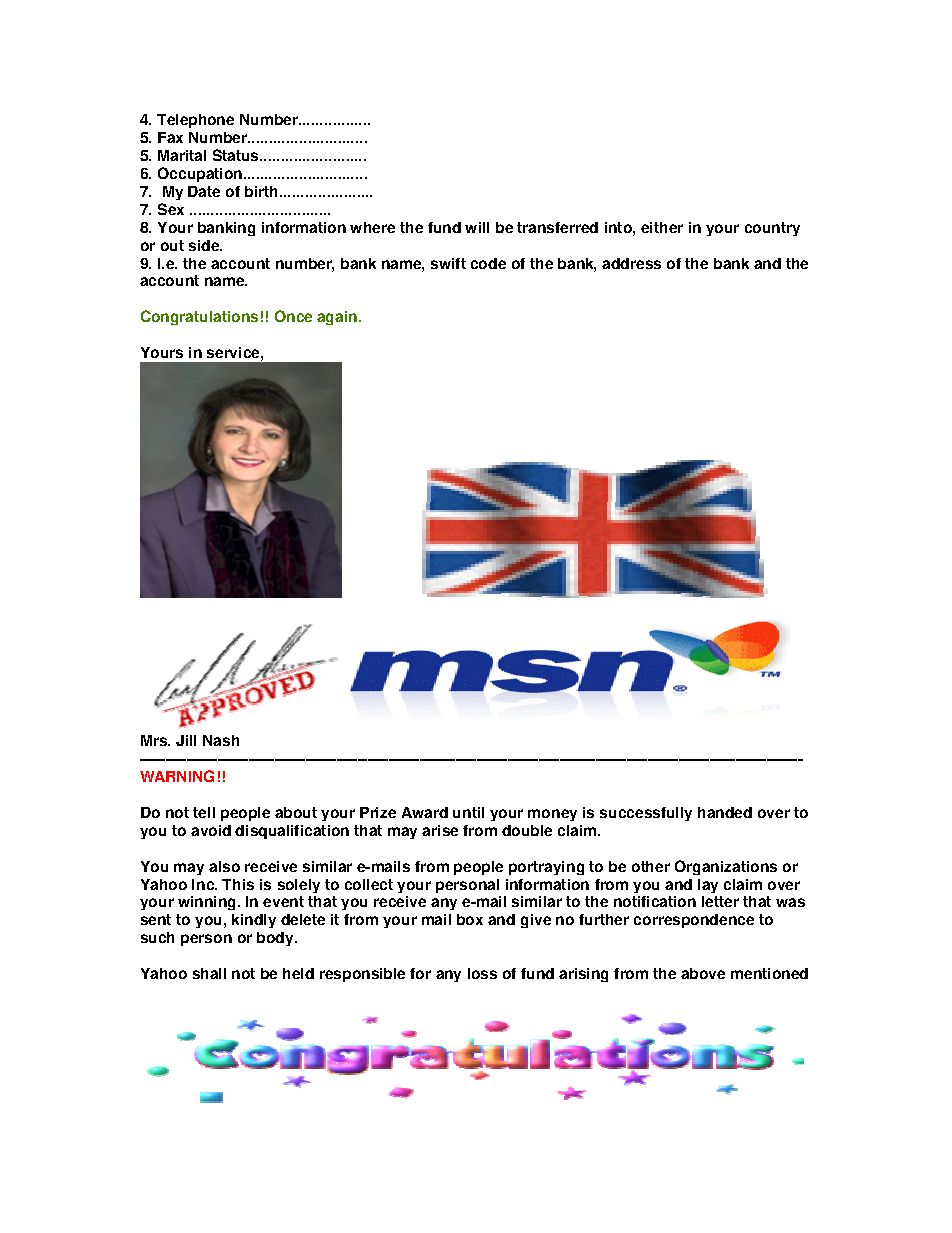 The width and height of the document is (952, 1233). What do you see at coordinates (209, 973) in the document?
I see `shall` at bounding box center [209, 973].
